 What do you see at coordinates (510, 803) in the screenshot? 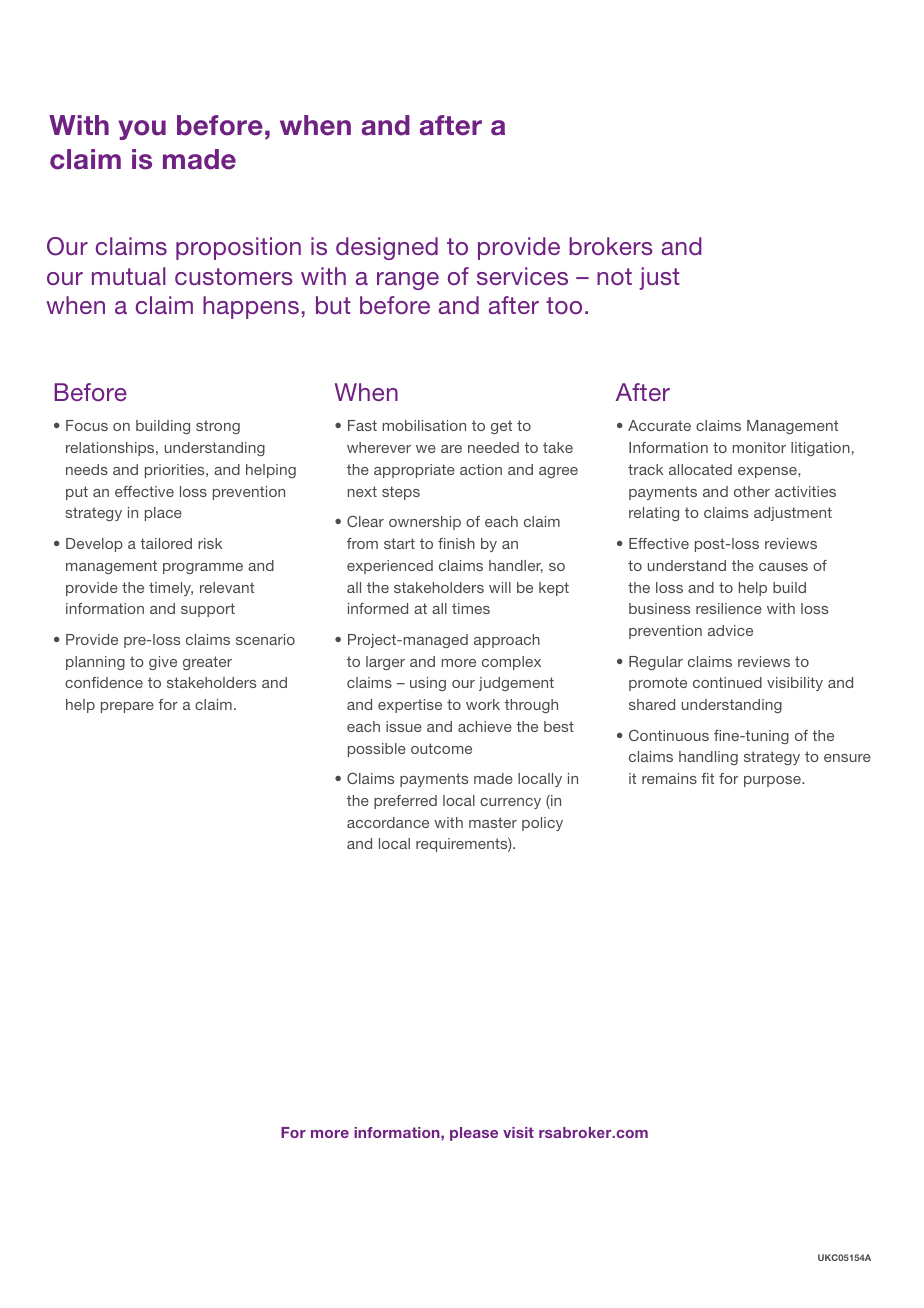
I see `currency` at bounding box center [510, 803].
